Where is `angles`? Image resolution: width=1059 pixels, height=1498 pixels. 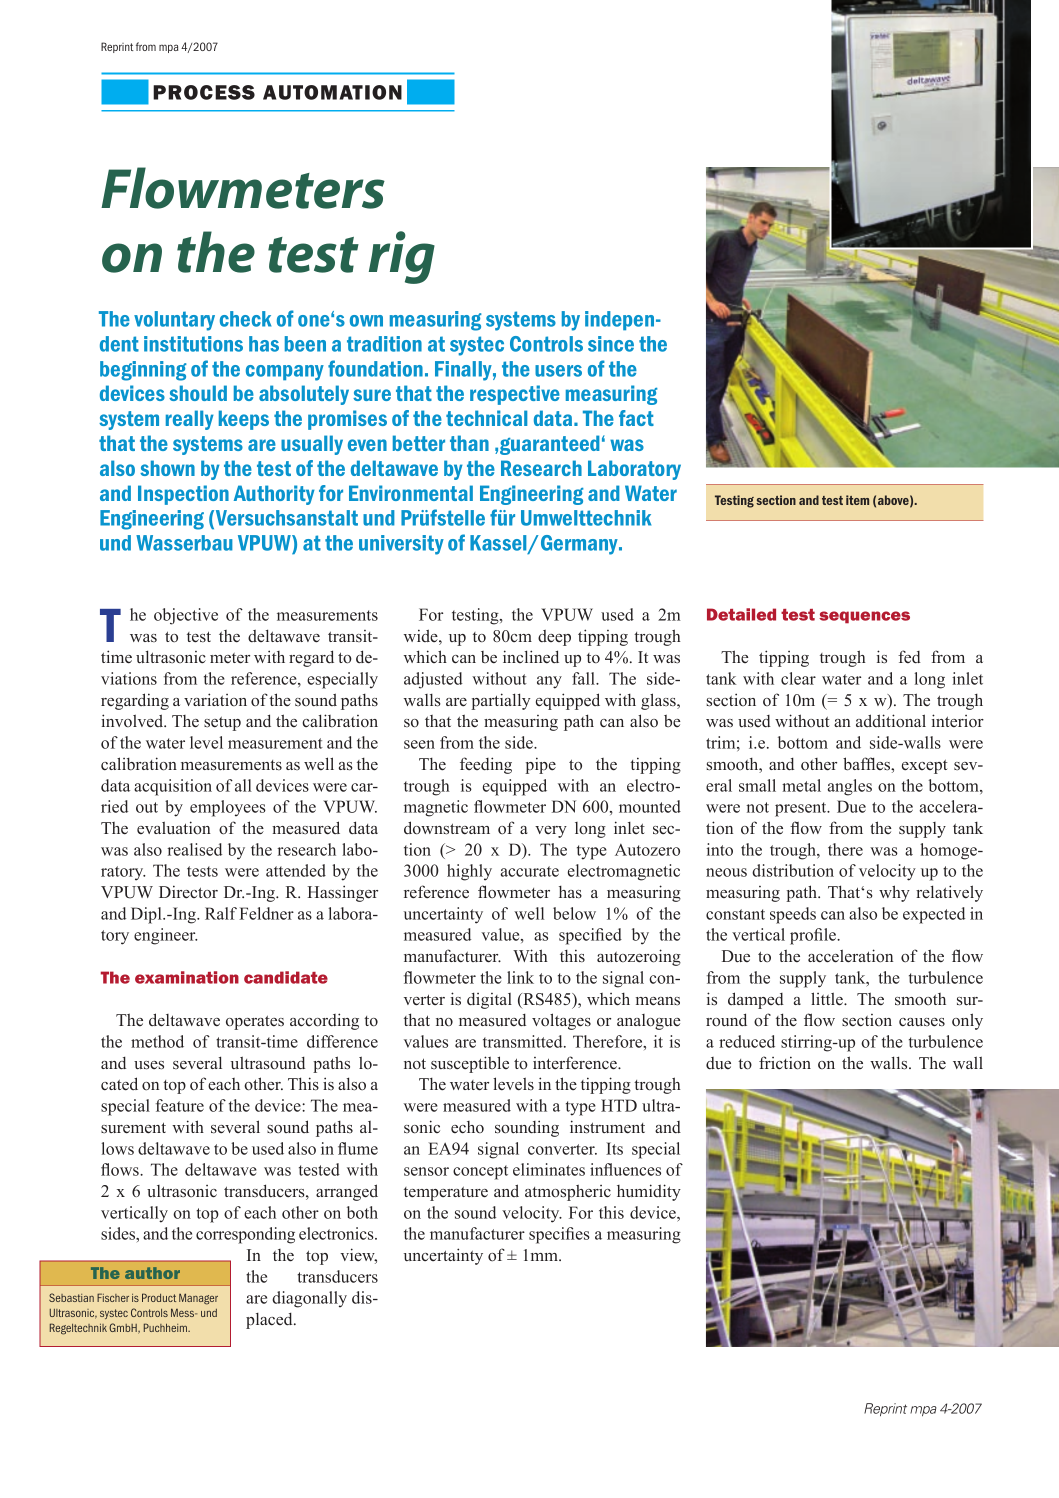 angles is located at coordinates (850, 787).
